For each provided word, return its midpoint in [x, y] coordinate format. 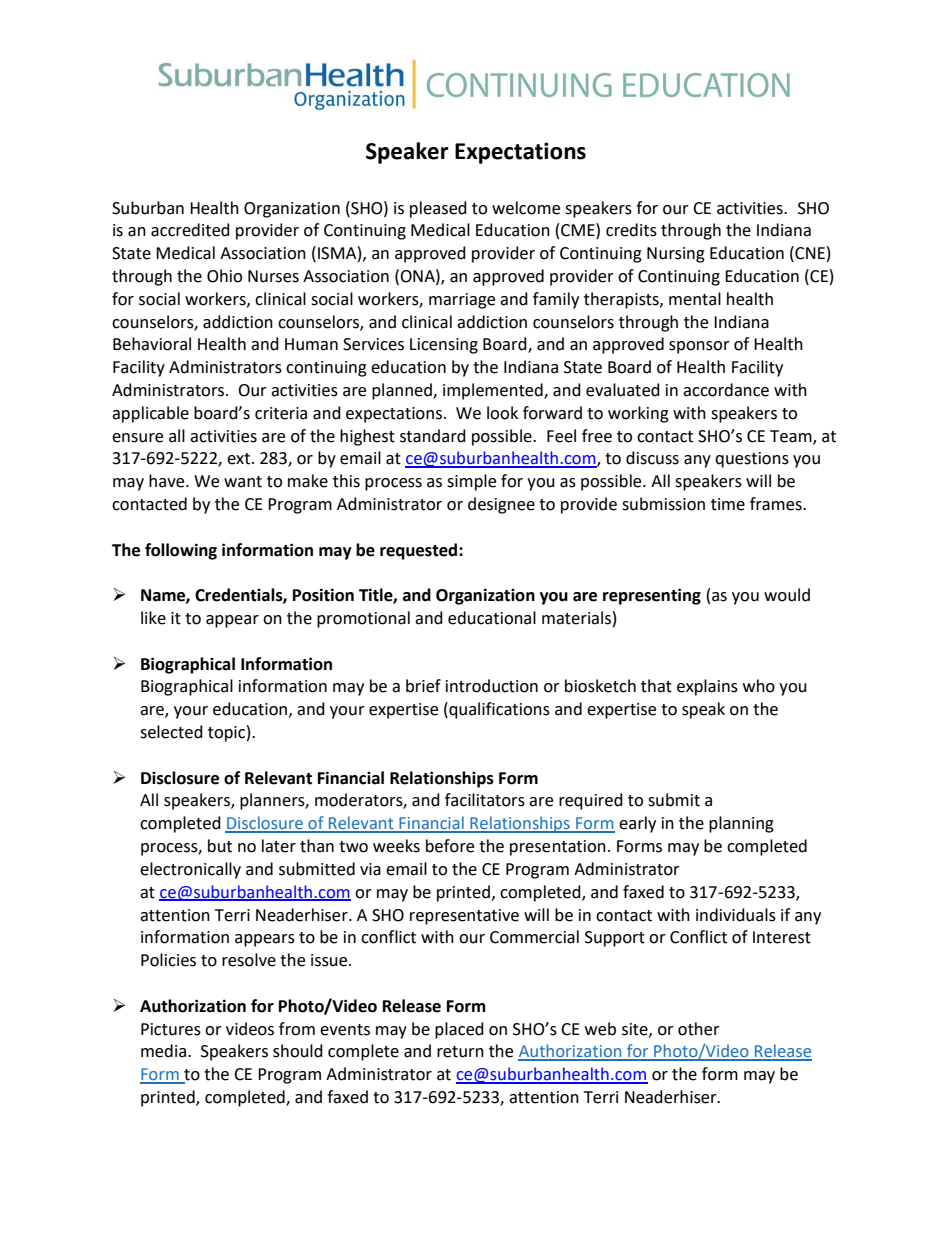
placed [459, 1030]
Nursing [676, 255]
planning [741, 824]
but [220, 846]
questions [752, 460]
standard [433, 436]
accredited [190, 230]
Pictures [171, 1029]
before [450, 846]
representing [652, 596]
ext [240, 459]
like [153, 618]
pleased [438, 209]
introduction [492, 686]
